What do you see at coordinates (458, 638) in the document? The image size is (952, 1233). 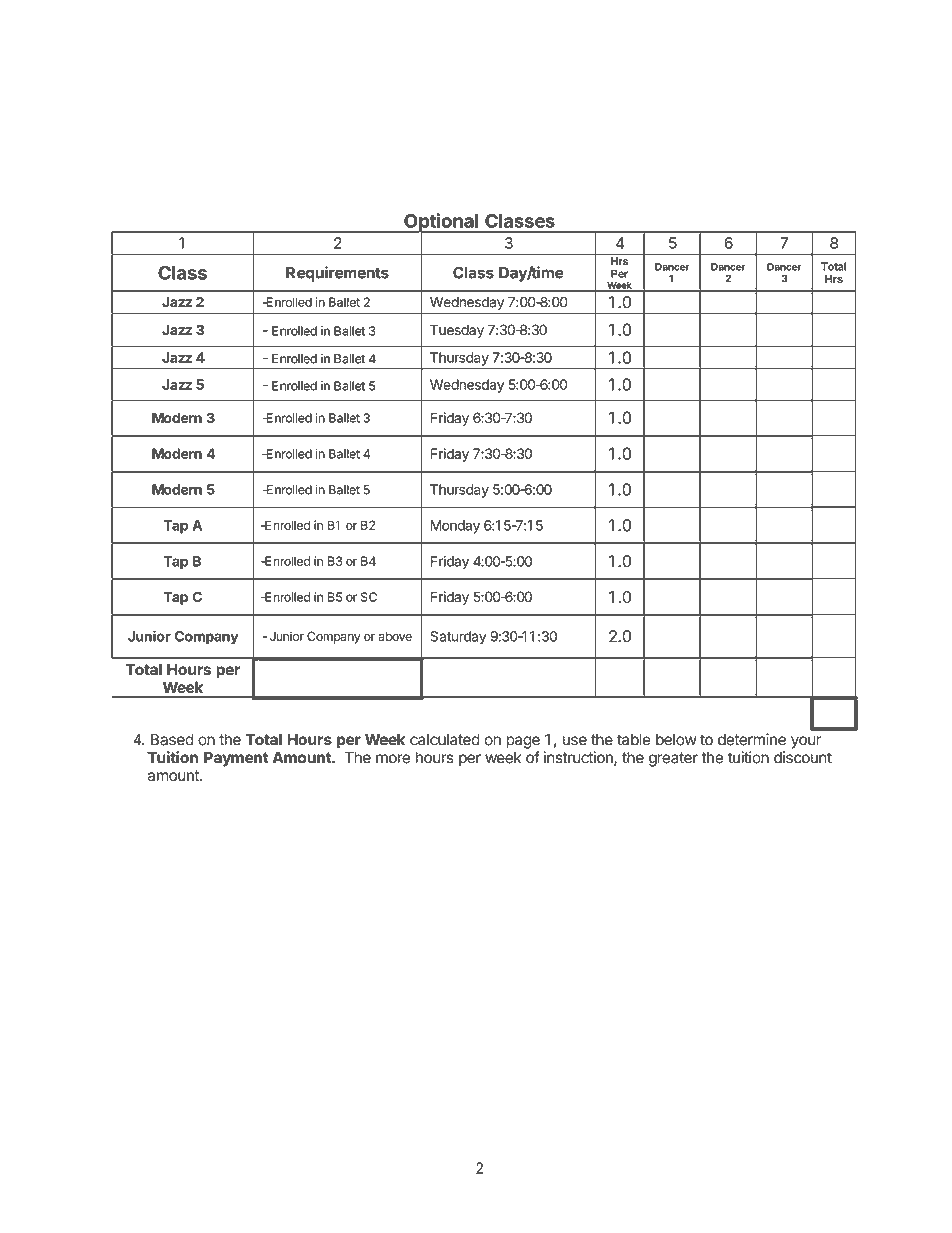 I see `Saturday` at bounding box center [458, 638].
